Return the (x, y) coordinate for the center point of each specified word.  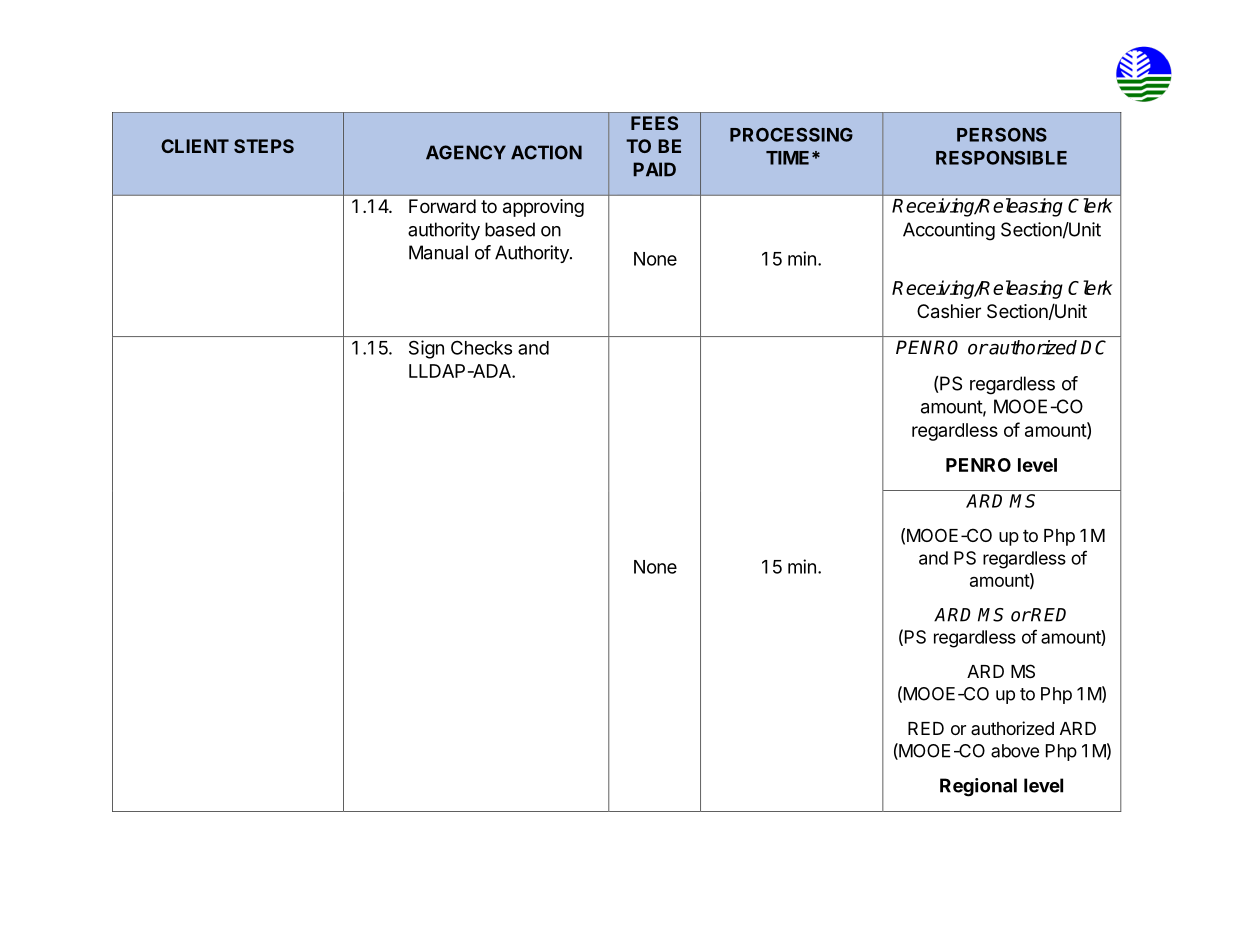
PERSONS (1002, 135)
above (1015, 751)
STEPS (264, 146)
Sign (426, 349)
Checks (481, 348)
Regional (978, 787)
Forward (442, 206)
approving (543, 208)
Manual (438, 252)
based (510, 229)
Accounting (949, 231)
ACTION (546, 152)
